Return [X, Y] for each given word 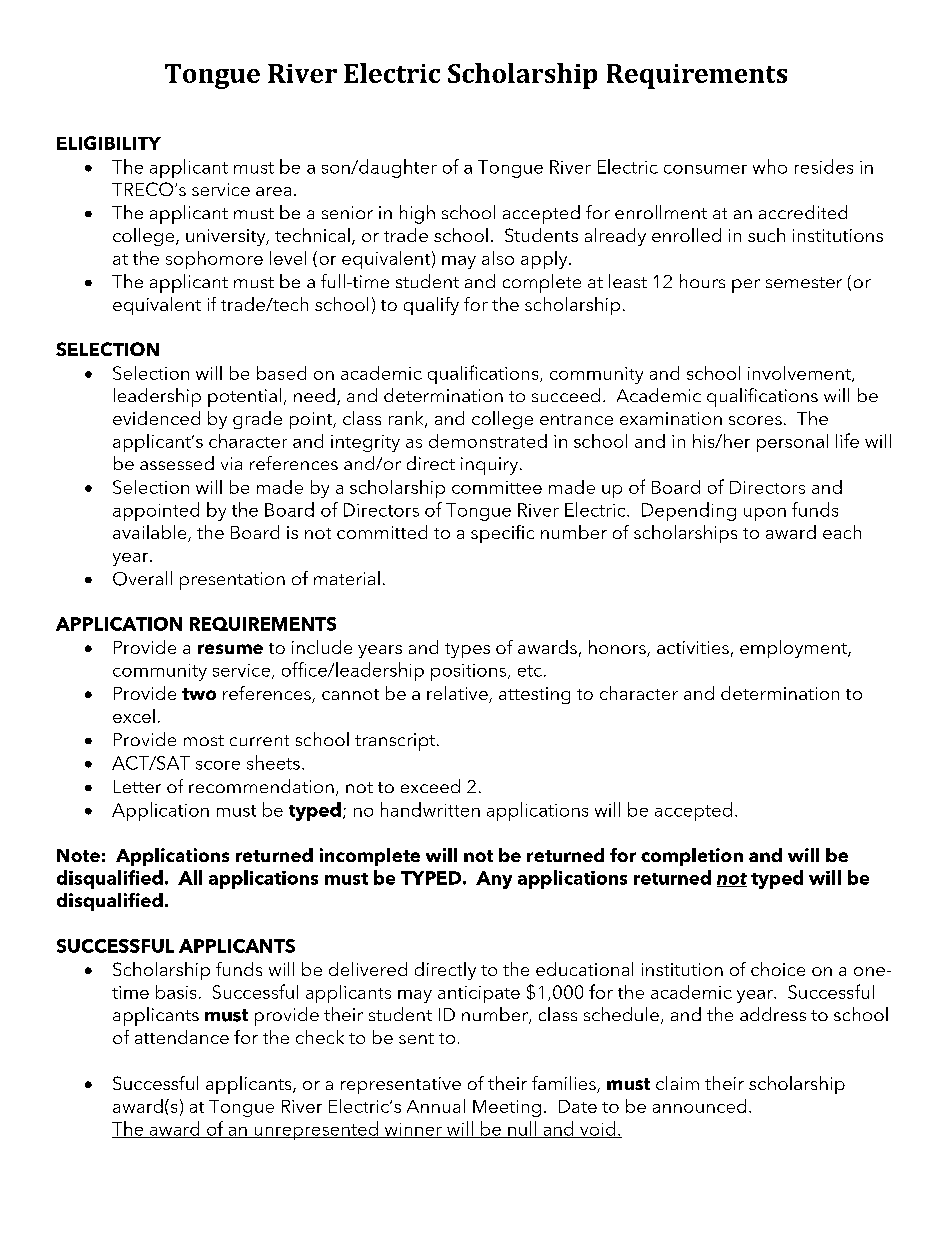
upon [765, 514]
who [770, 166]
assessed [177, 463]
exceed [430, 786]
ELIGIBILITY [109, 143]
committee [497, 487]
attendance [182, 1037]
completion [692, 857]
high [417, 214]
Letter [137, 786]
